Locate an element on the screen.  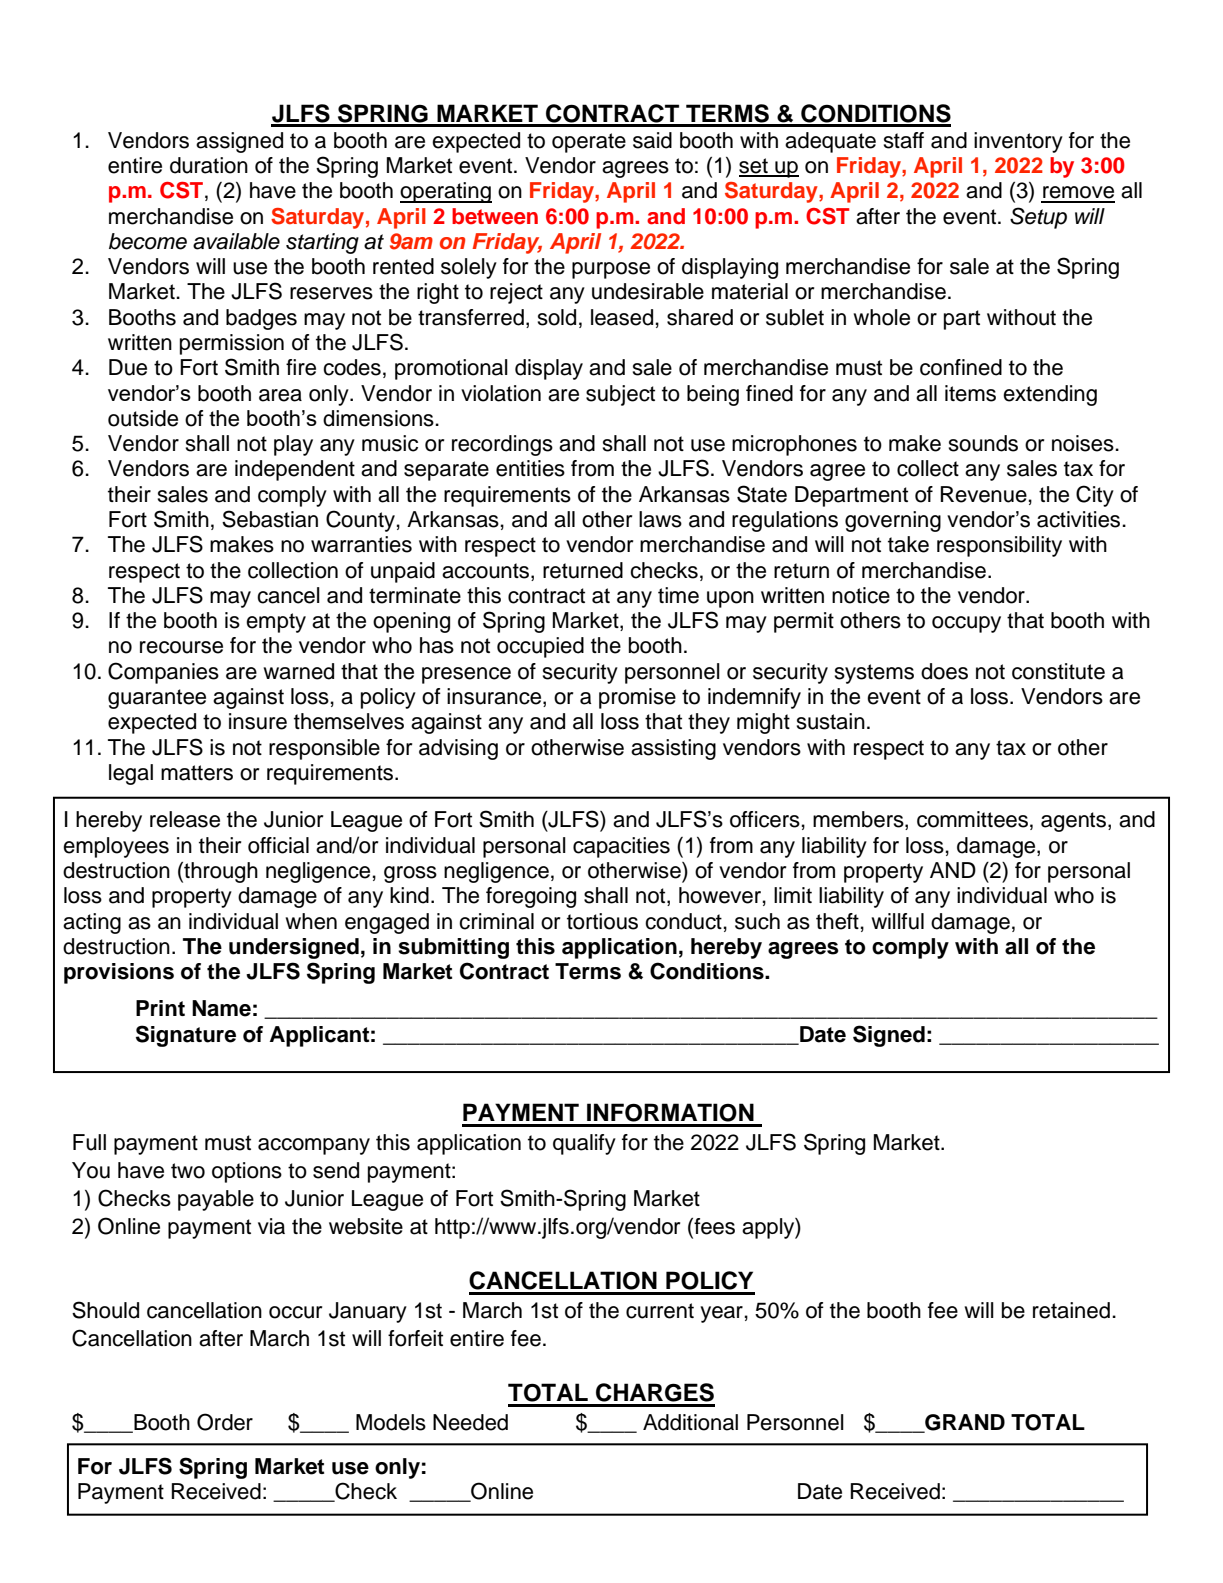
subject is located at coordinates (620, 395).
